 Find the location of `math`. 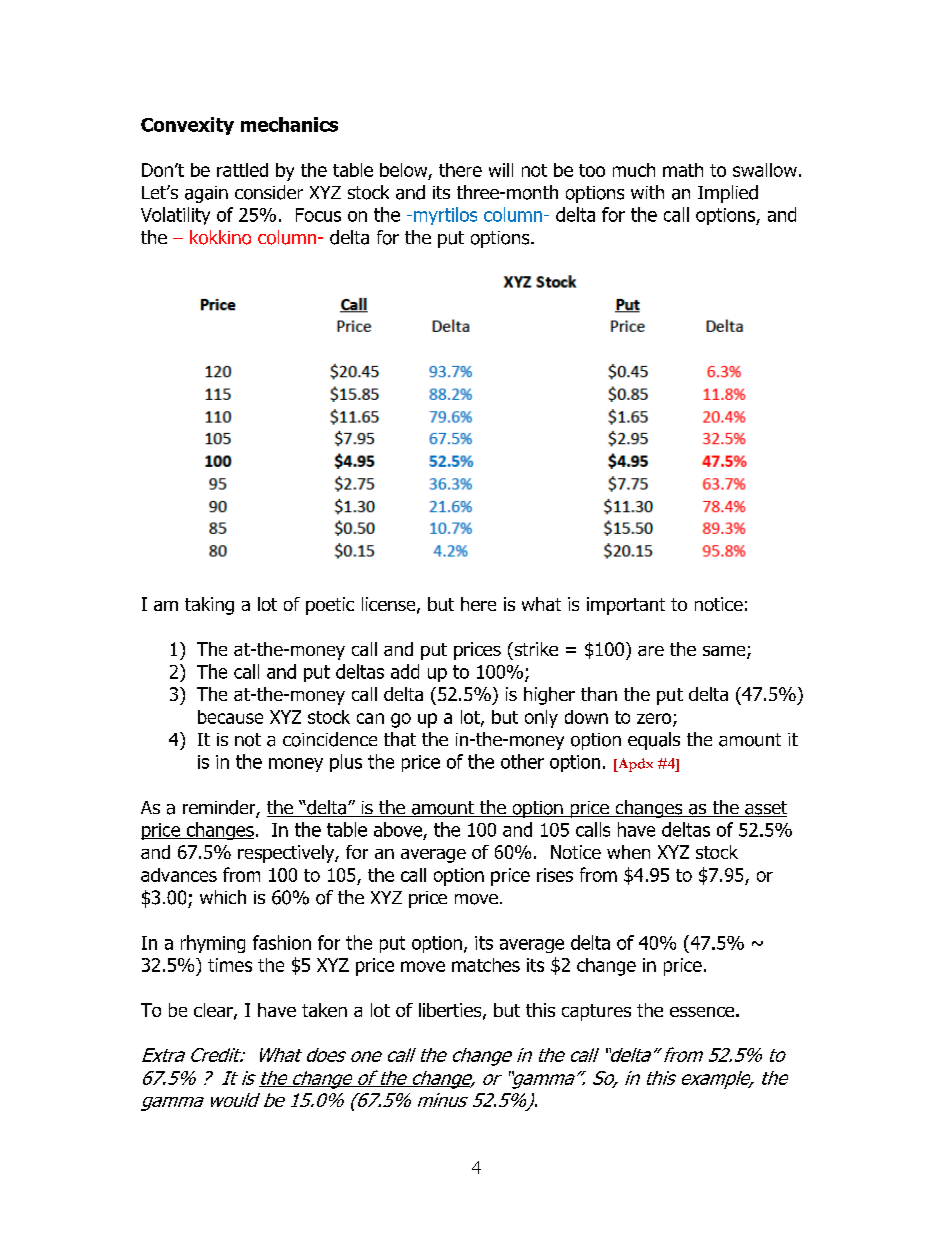

math is located at coordinates (683, 170).
